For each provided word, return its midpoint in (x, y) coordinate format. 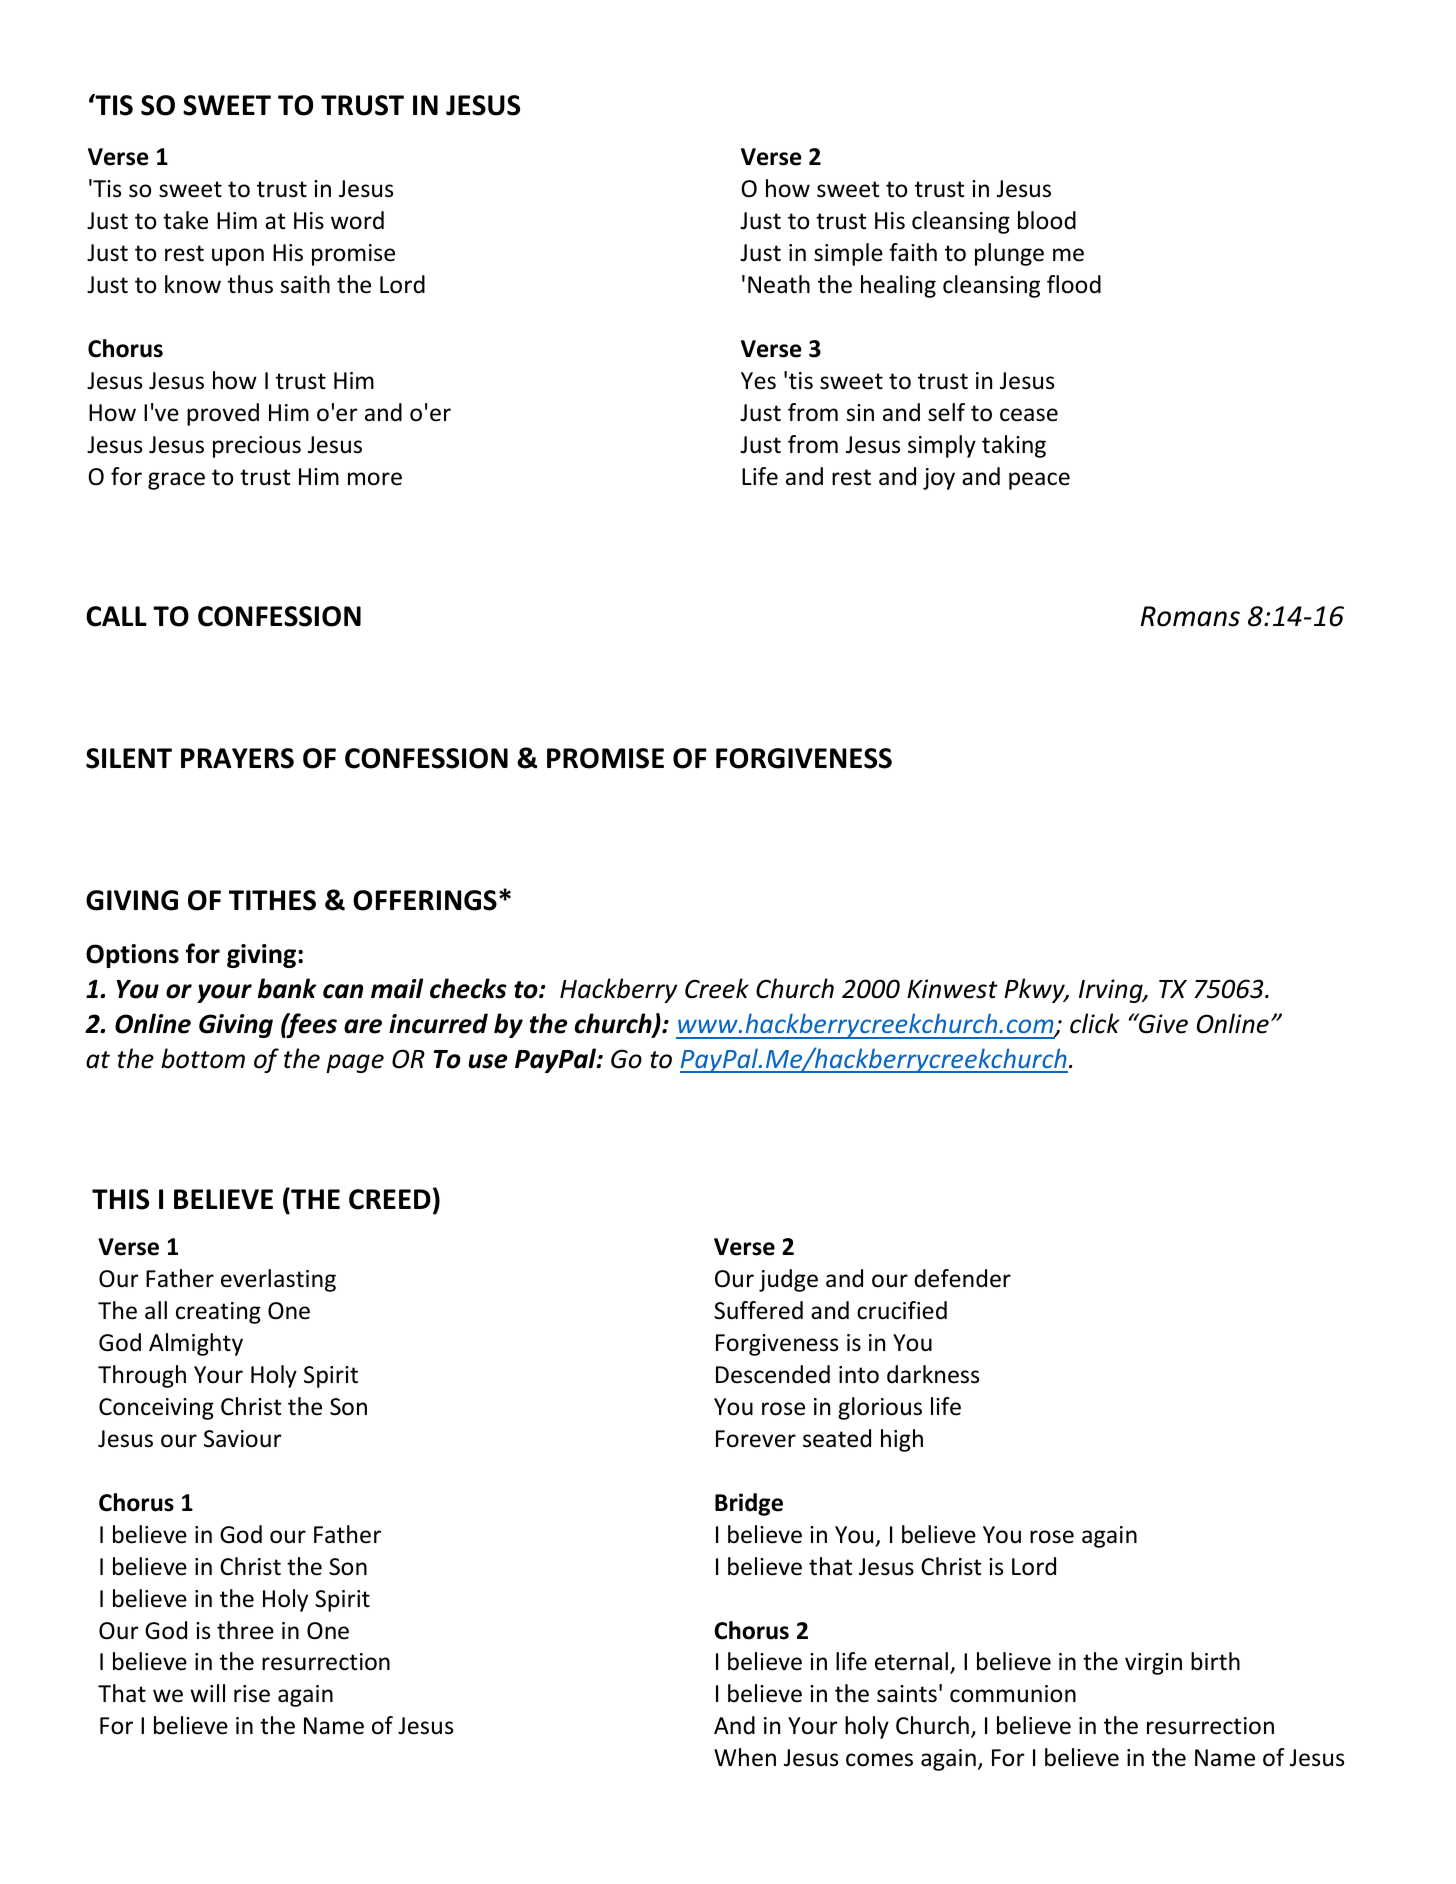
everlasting (278, 1280)
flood (1074, 284)
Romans (1190, 616)
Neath (779, 284)
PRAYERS (237, 758)
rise (252, 1694)
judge (788, 1280)
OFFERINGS (425, 900)
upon (238, 257)
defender (962, 1278)
